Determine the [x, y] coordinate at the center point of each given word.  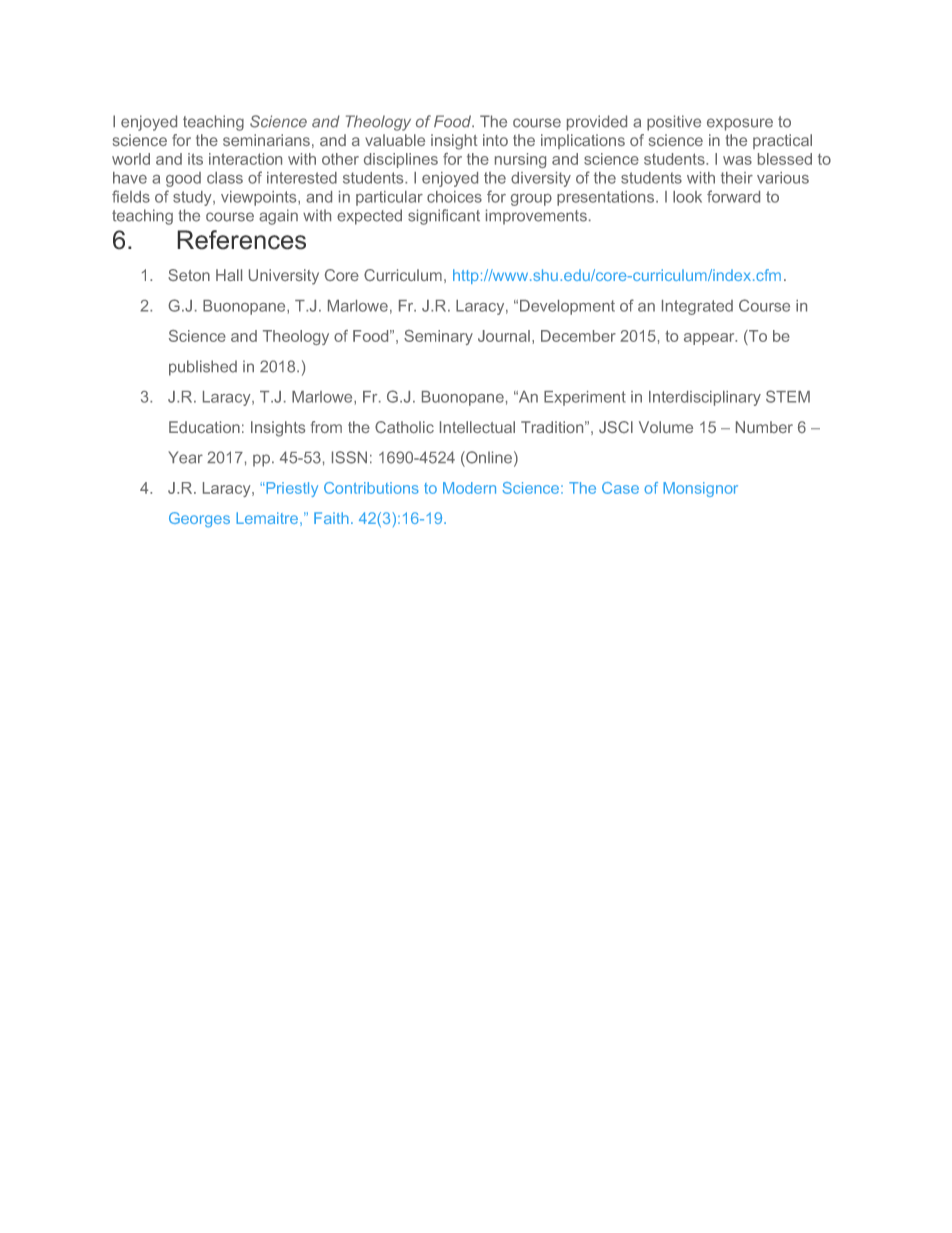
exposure [740, 124]
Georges [199, 520]
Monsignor [700, 489]
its [195, 159]
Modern [469, 488]
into [495, 140]
